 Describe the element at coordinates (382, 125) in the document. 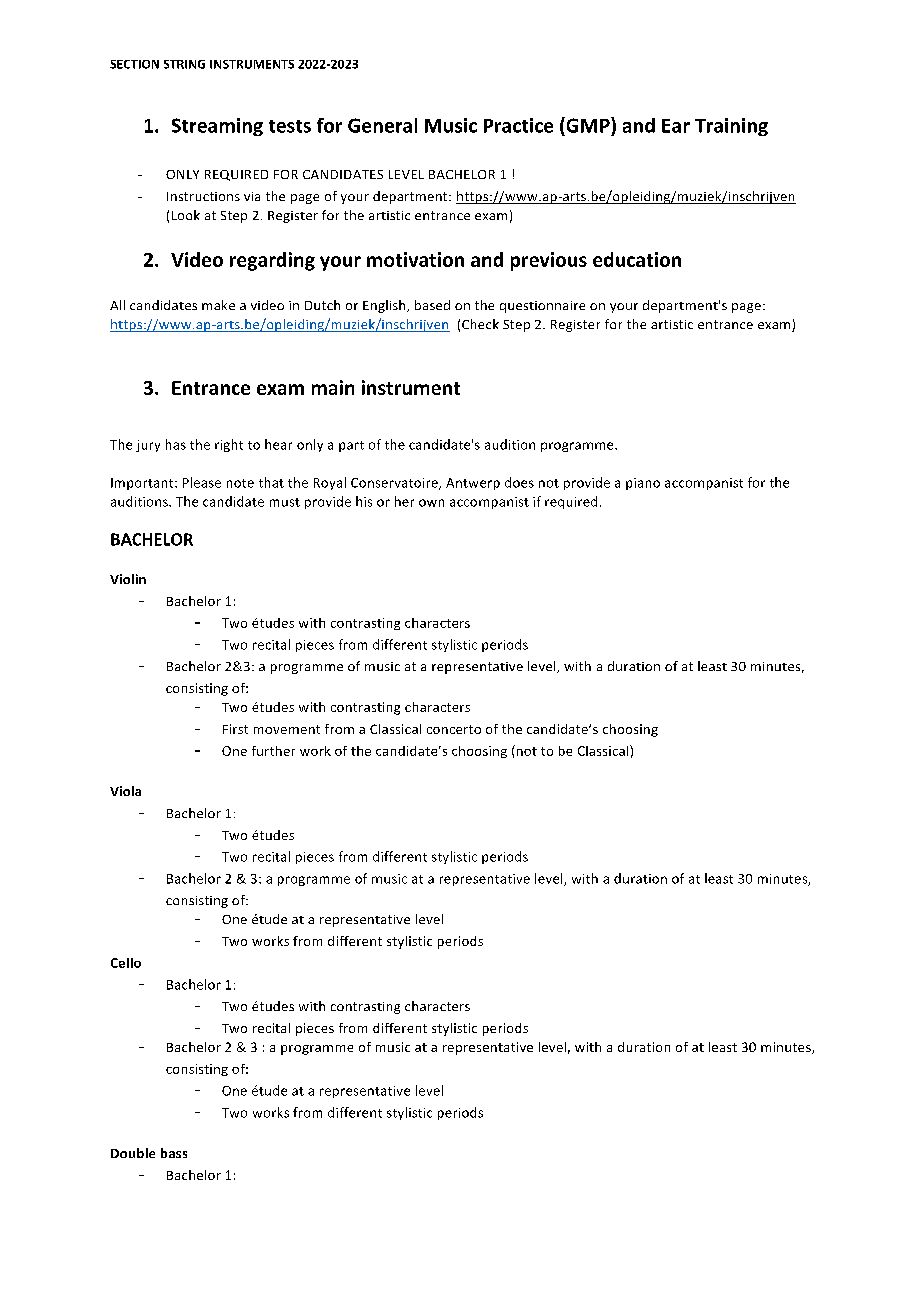

I see `General` at that location.
